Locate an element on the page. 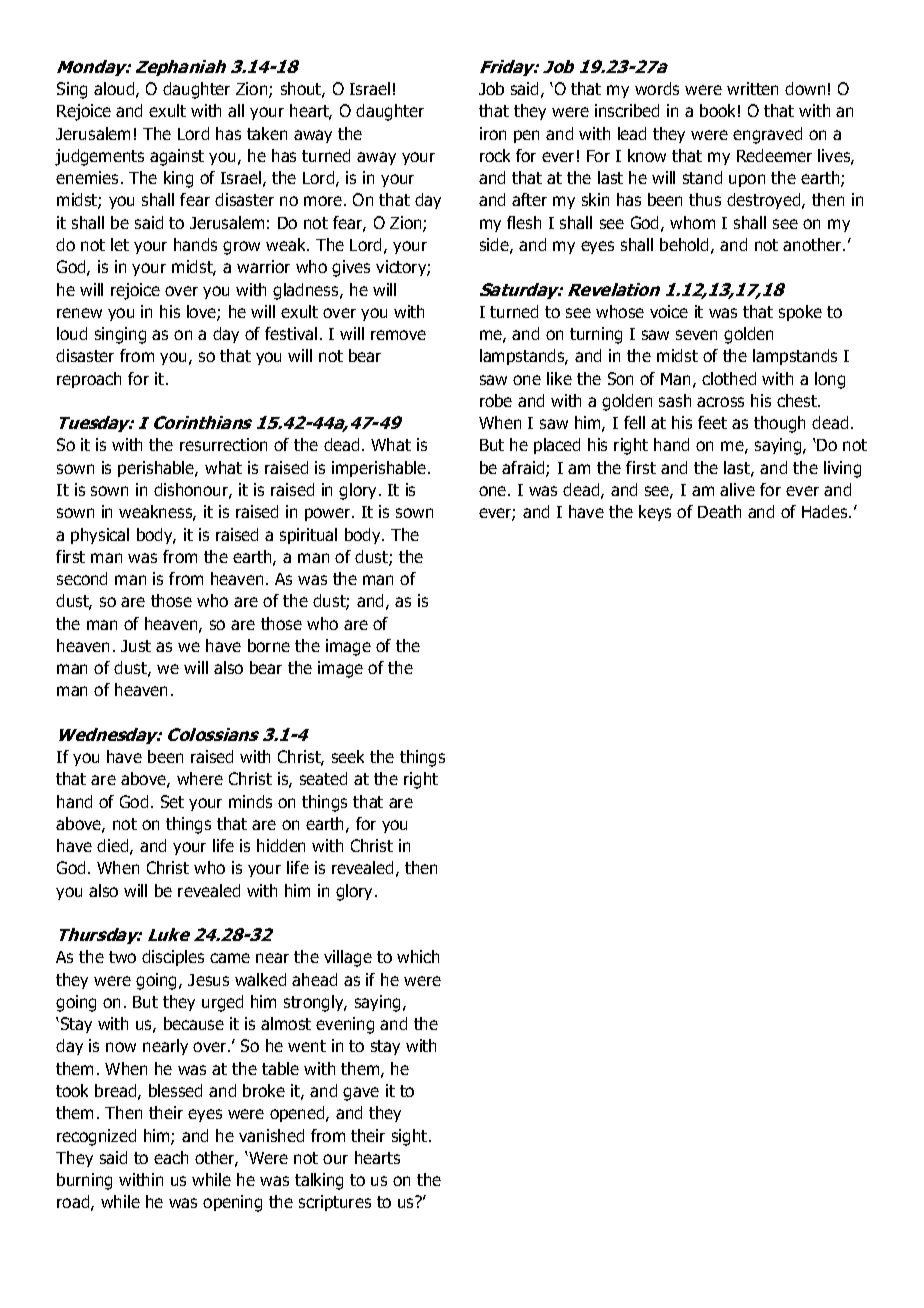 Image resolution: width=924 pixels, height=1308 pixels. which is located at coordinates (418, 956).
